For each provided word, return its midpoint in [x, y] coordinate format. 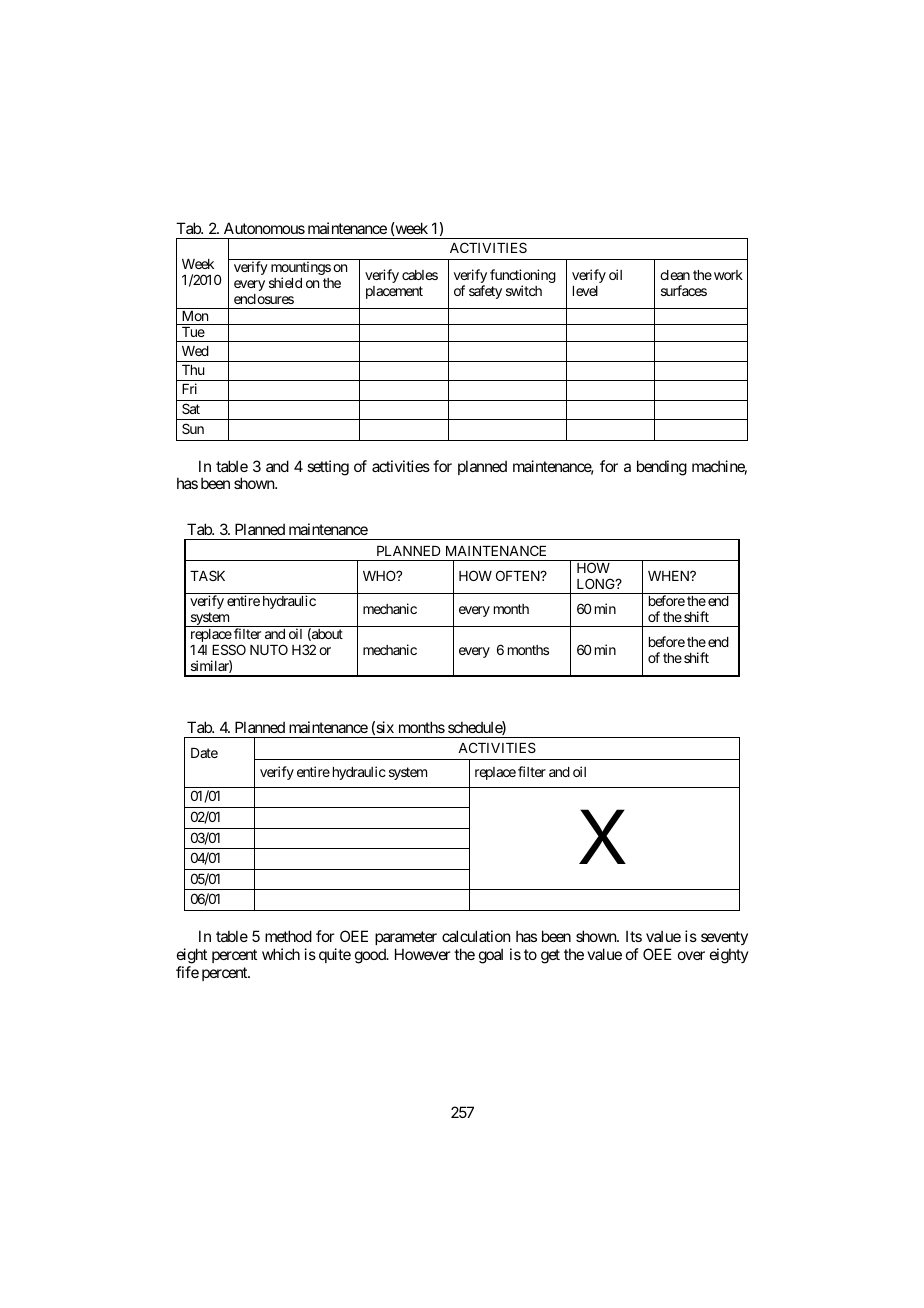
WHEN [670, 576]
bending [662, 468]
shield [285, 282]
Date [204, 753]
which [281, 954]
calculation [476, 936]
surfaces [684, 290]
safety [485, 292]
